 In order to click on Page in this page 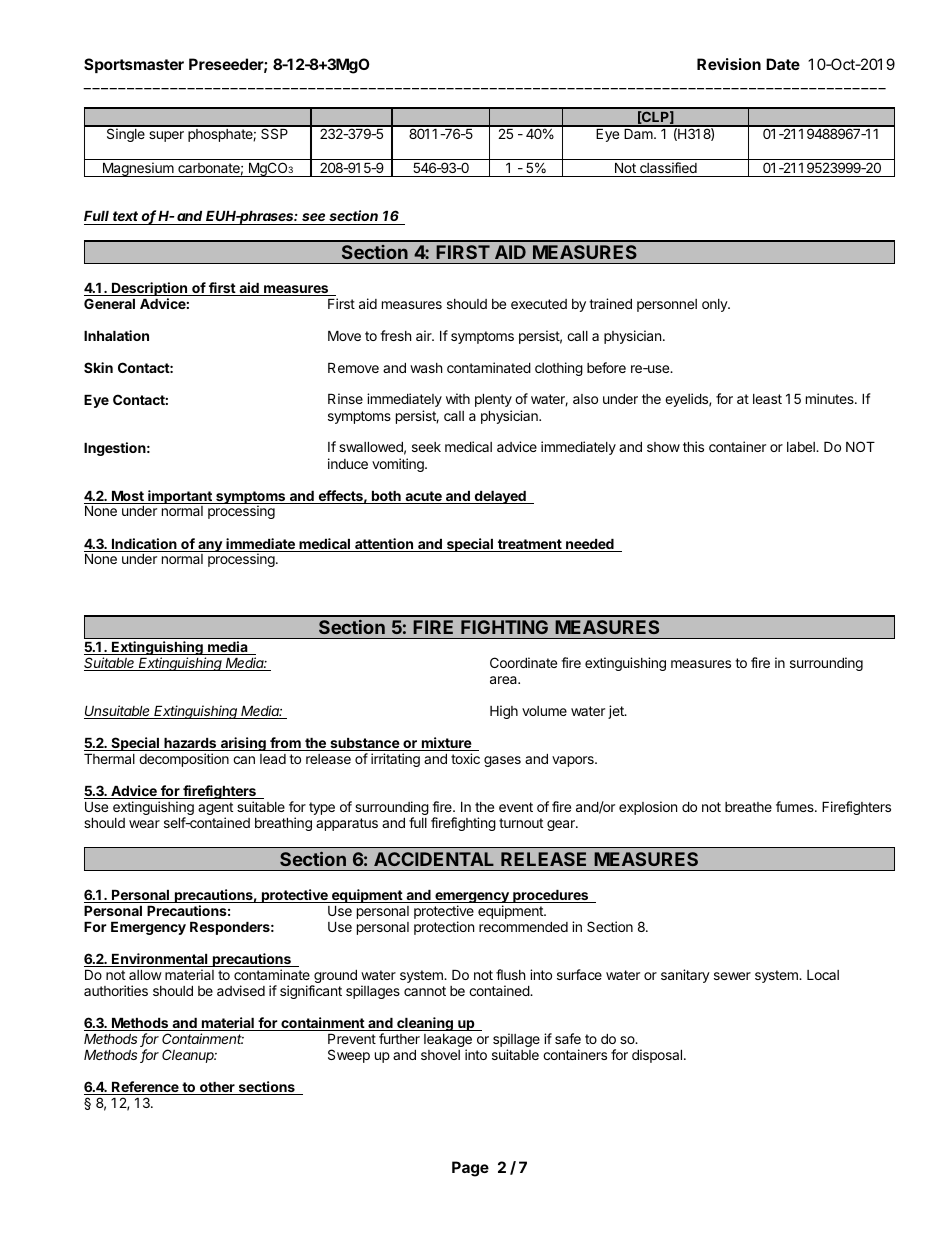, I will do `click(470, 1169)`.
